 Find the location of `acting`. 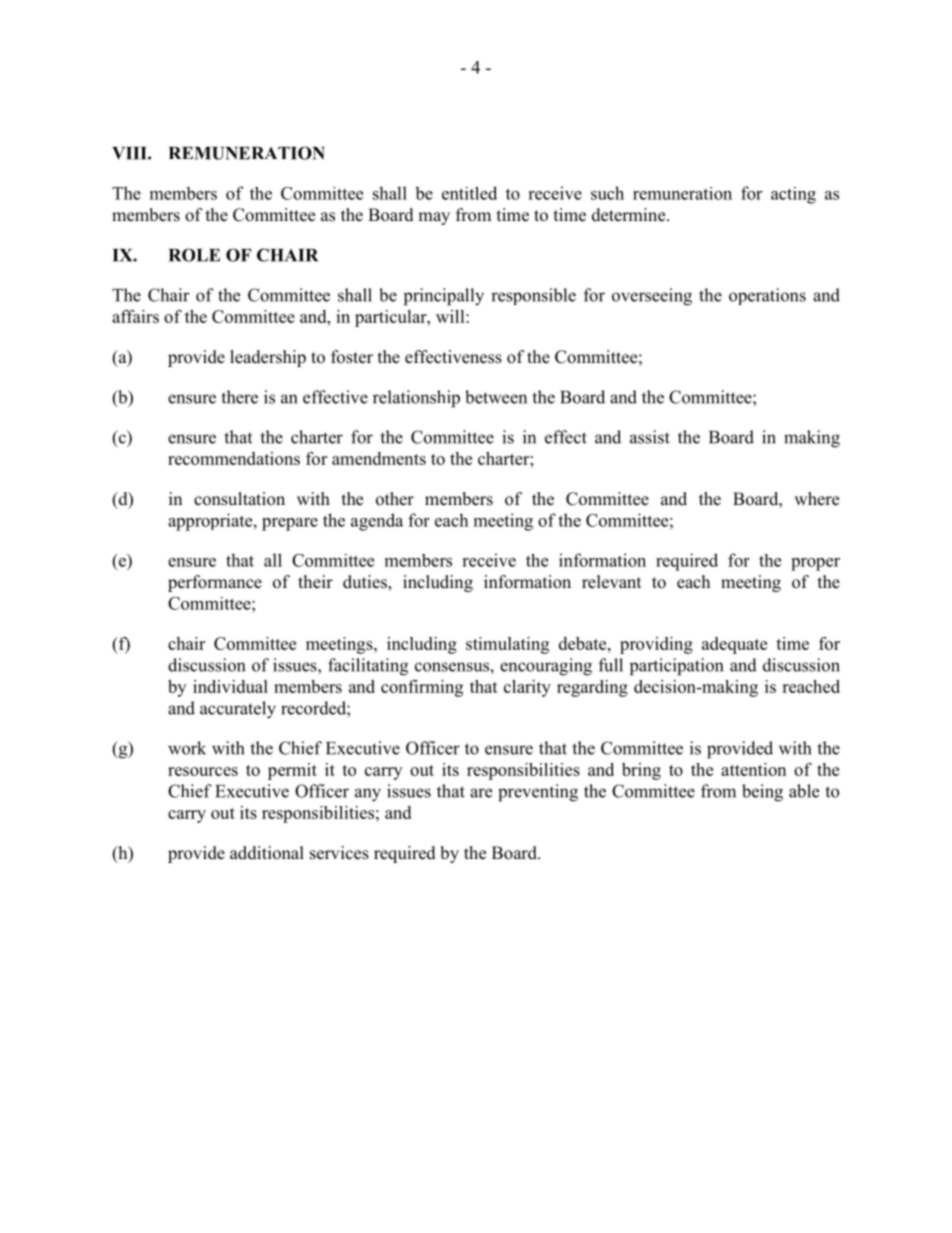

acting is located at coordinates (793, 195).
